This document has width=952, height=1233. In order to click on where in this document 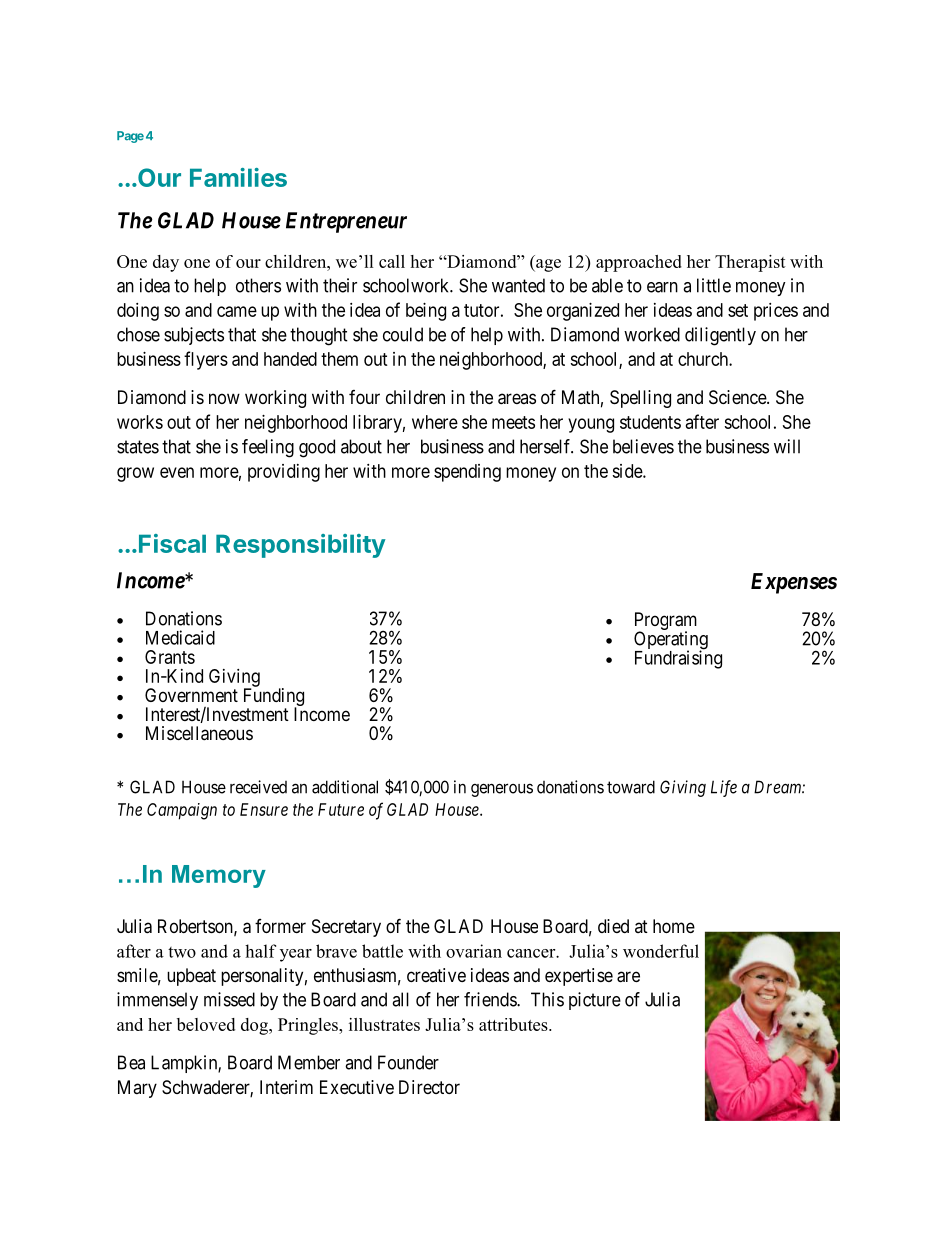, I will do `click(435, 422)`.
